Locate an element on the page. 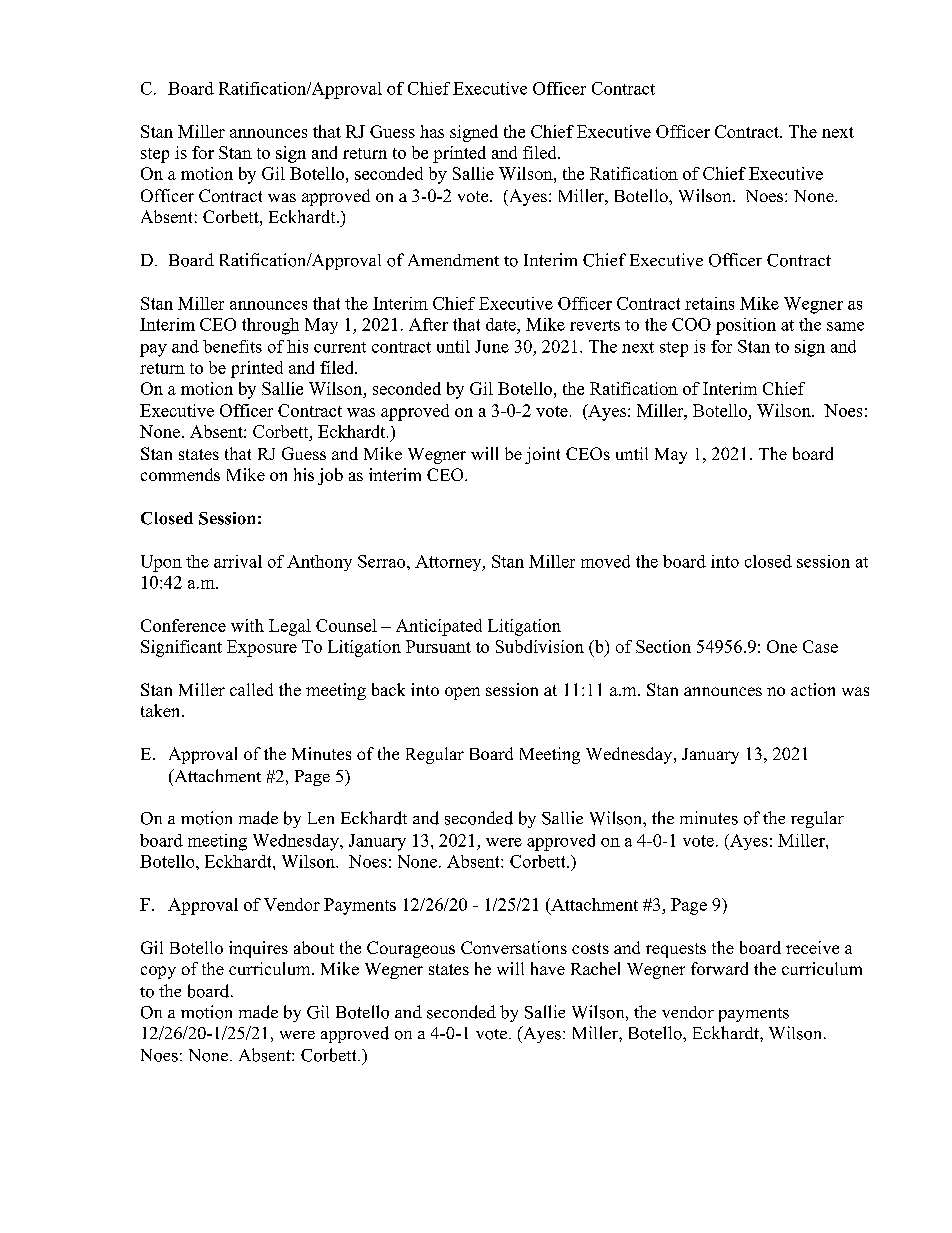  Amendment is located at coordinates (453, 260).
